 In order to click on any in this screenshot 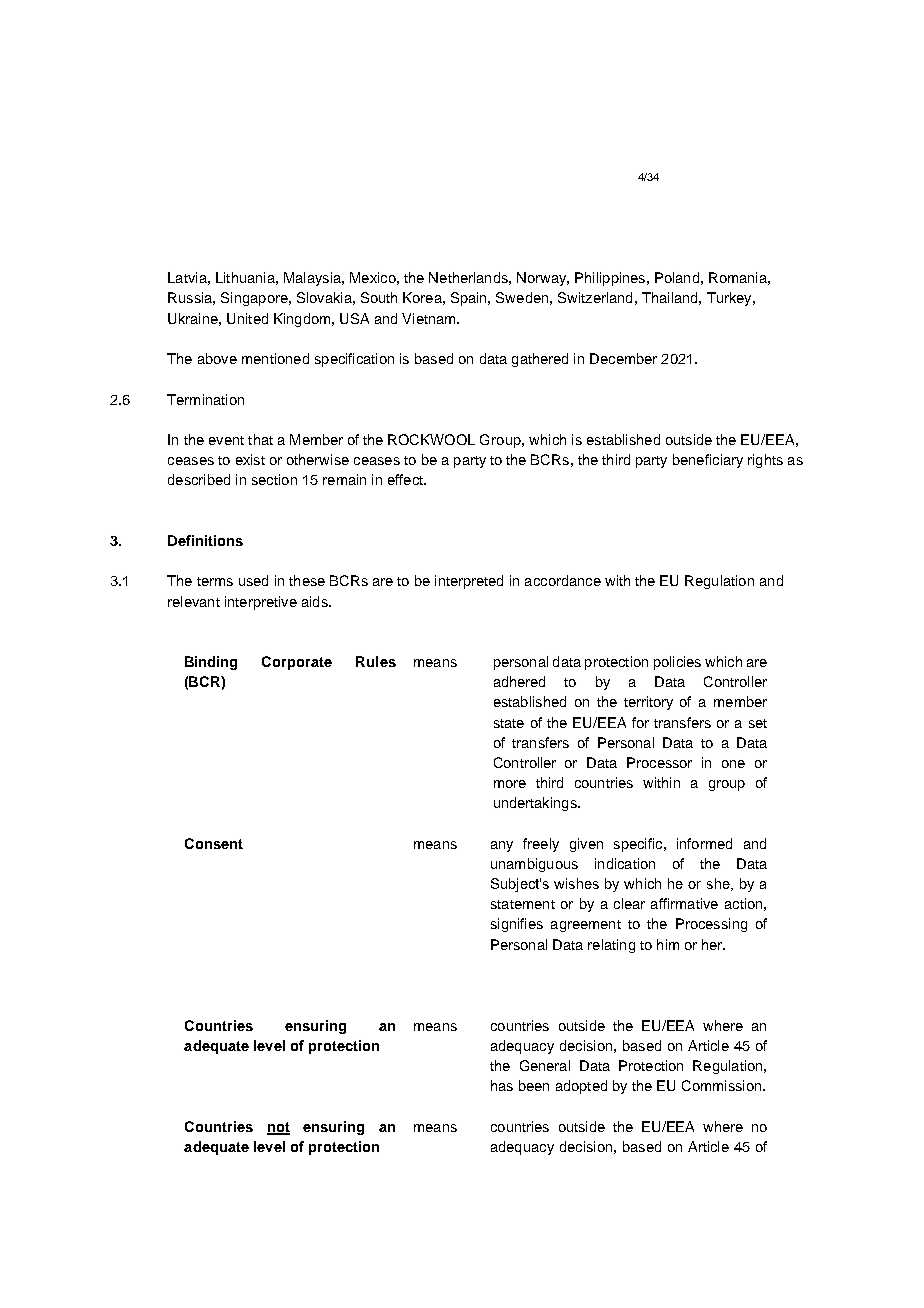, I will do `click(502, 846)`.
